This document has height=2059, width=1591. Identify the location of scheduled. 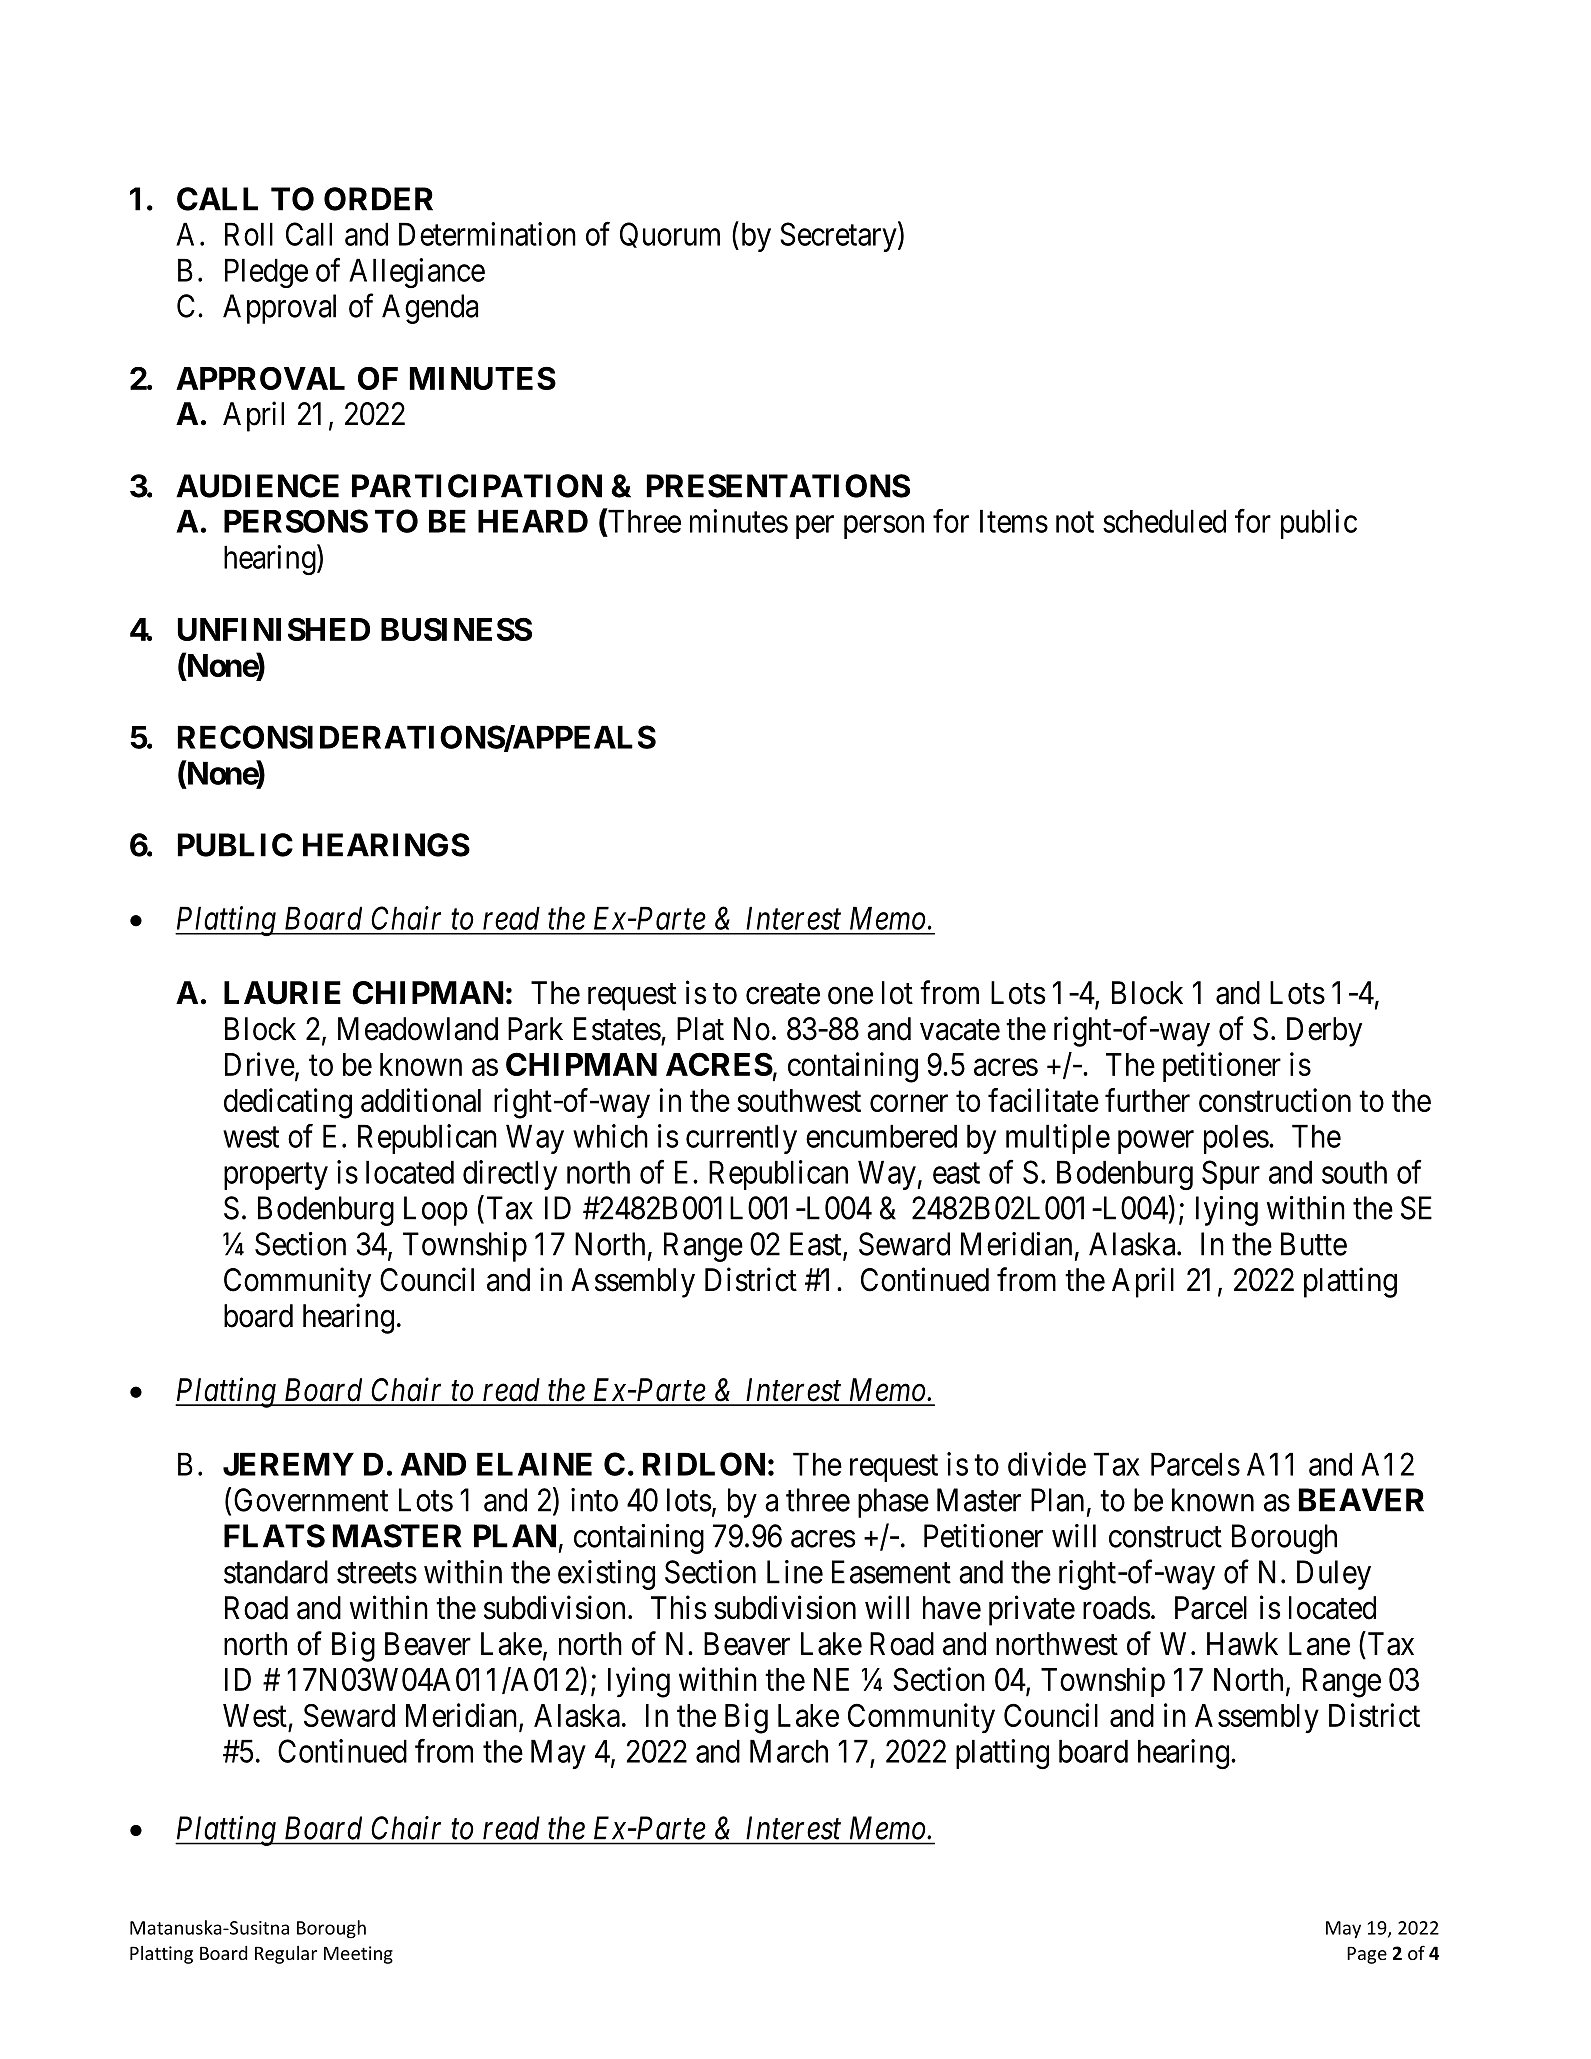
(1164, 521).
